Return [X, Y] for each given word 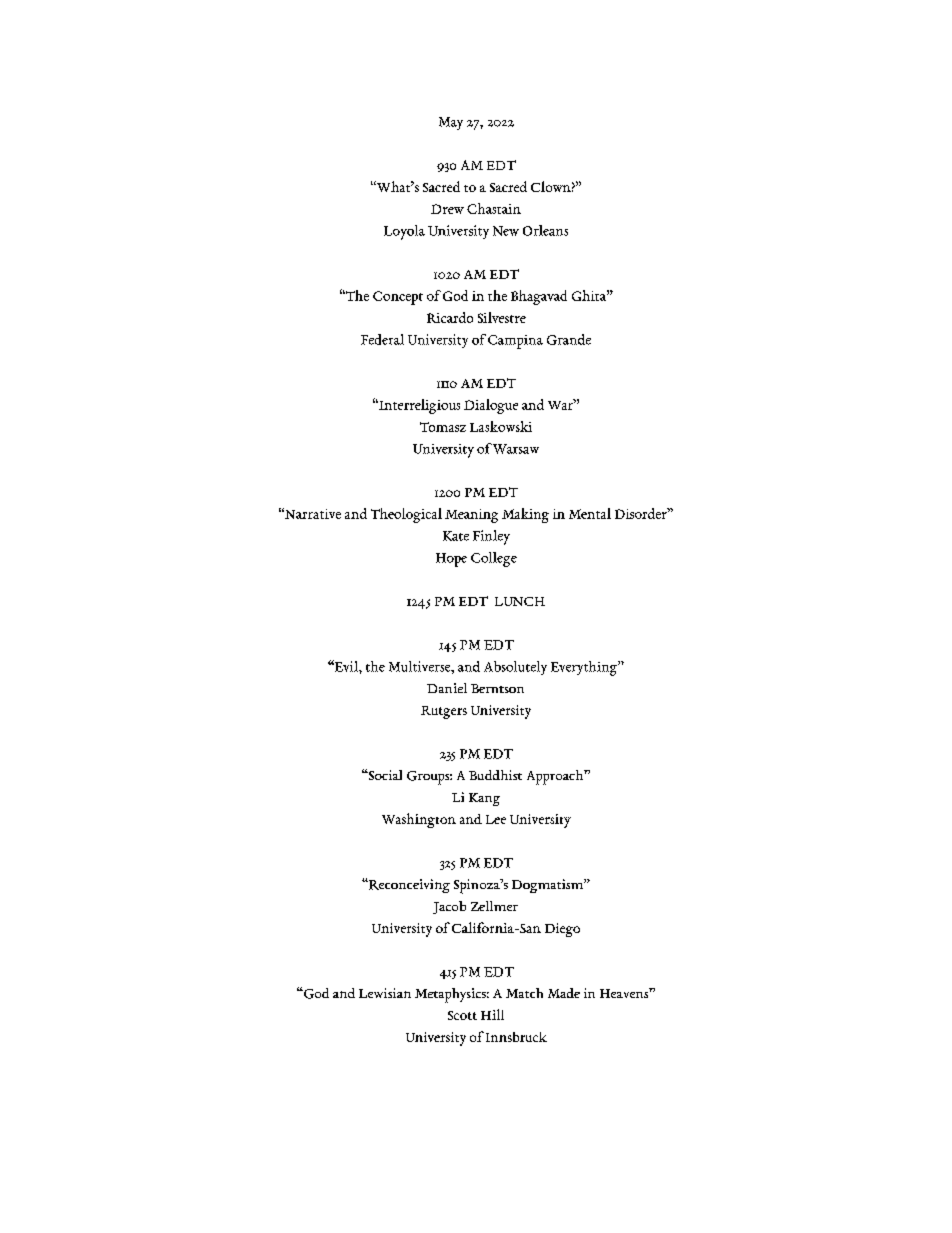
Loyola [404, 232]
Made [564, 993]
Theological [406, 515]
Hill [492, 1014]
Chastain [494, 208]
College [494, 559]
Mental [590, 513]
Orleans [545, 230]
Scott [462, 1015]
